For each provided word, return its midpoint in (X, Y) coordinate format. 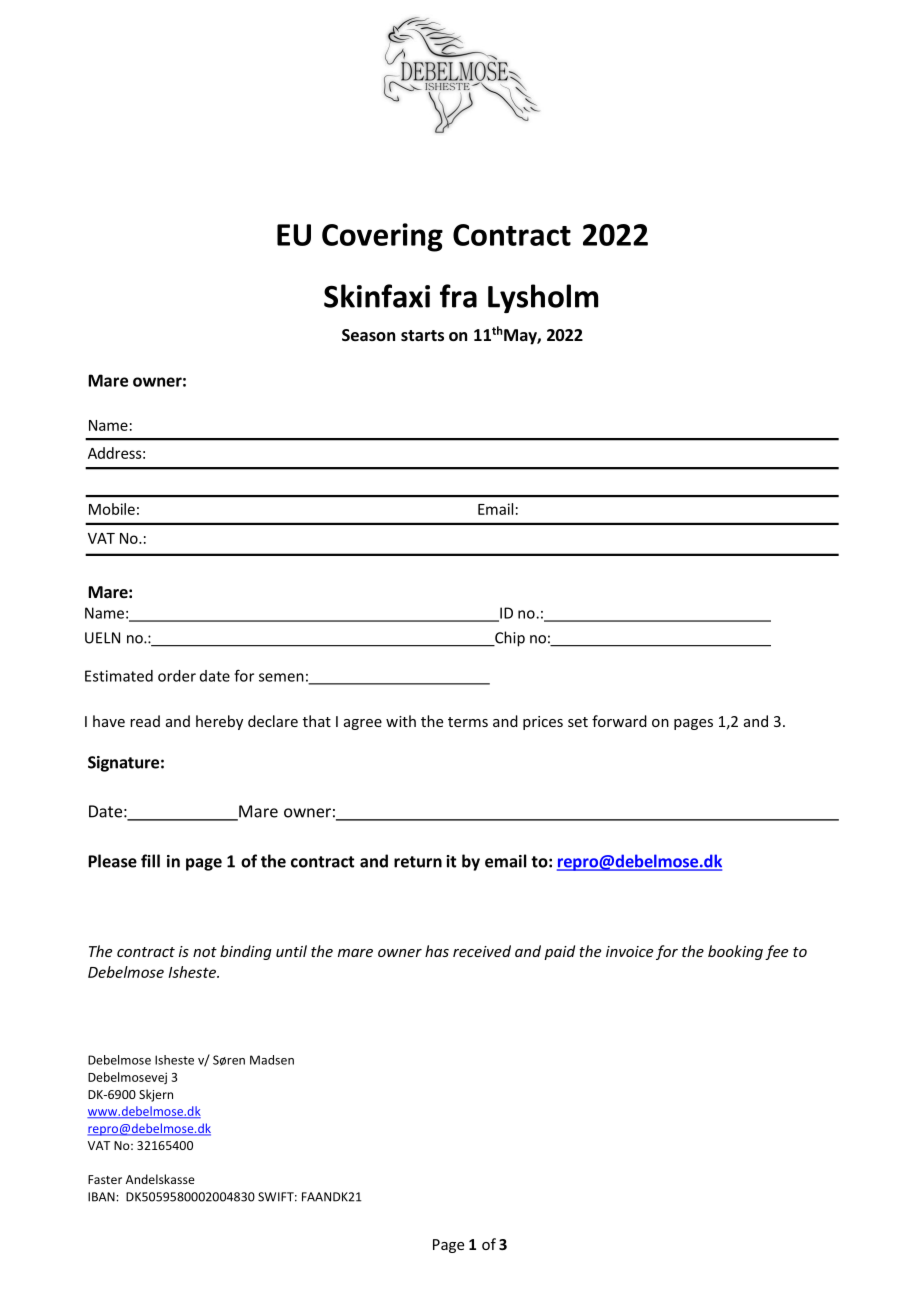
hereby (219, 722)
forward (619, 721)
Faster (105, 1179)
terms (468, 722)
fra (458, 296)
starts (422, 335)
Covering (382, 237)
